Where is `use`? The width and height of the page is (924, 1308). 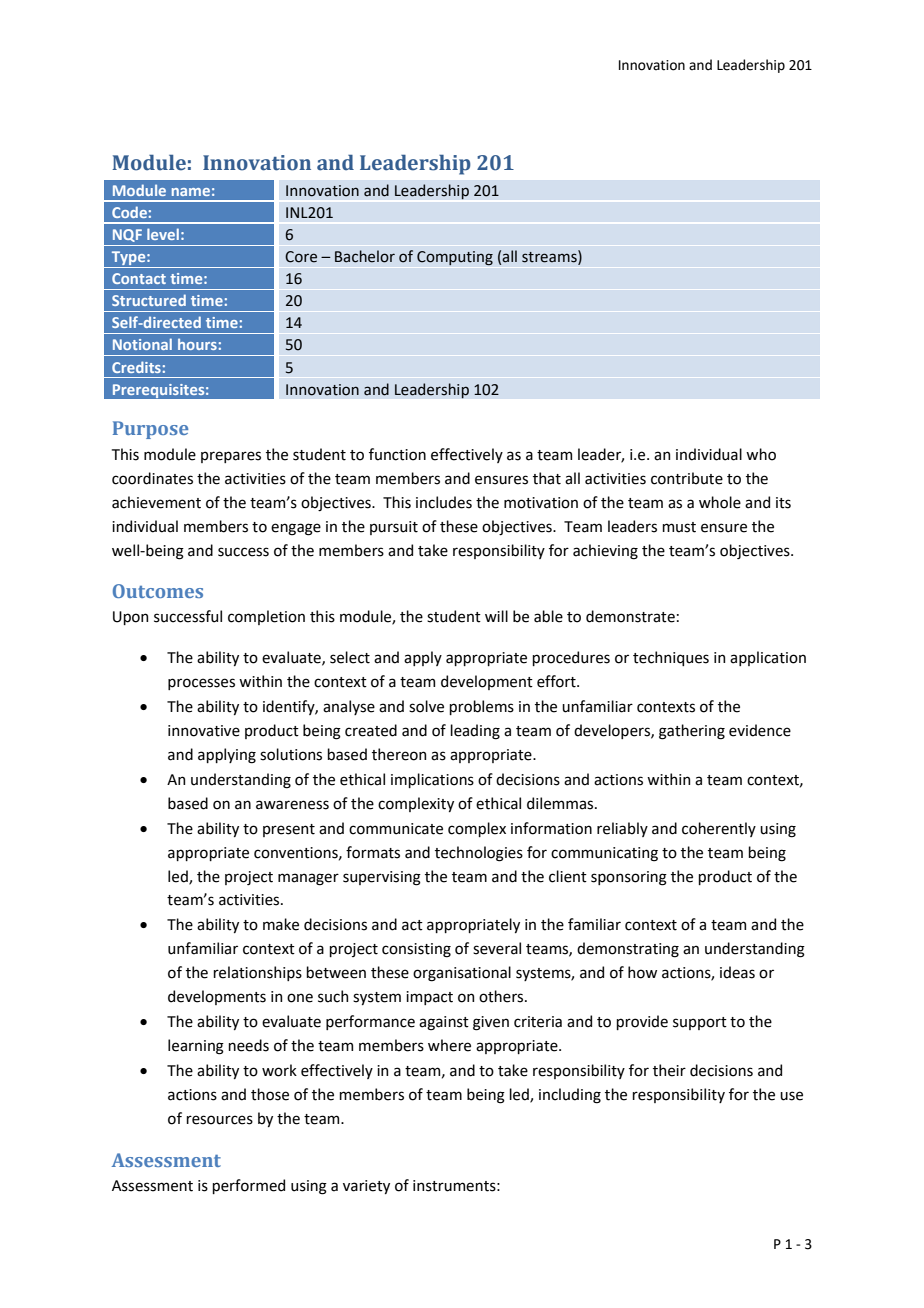
use is located at coordinates (791, 1096).
